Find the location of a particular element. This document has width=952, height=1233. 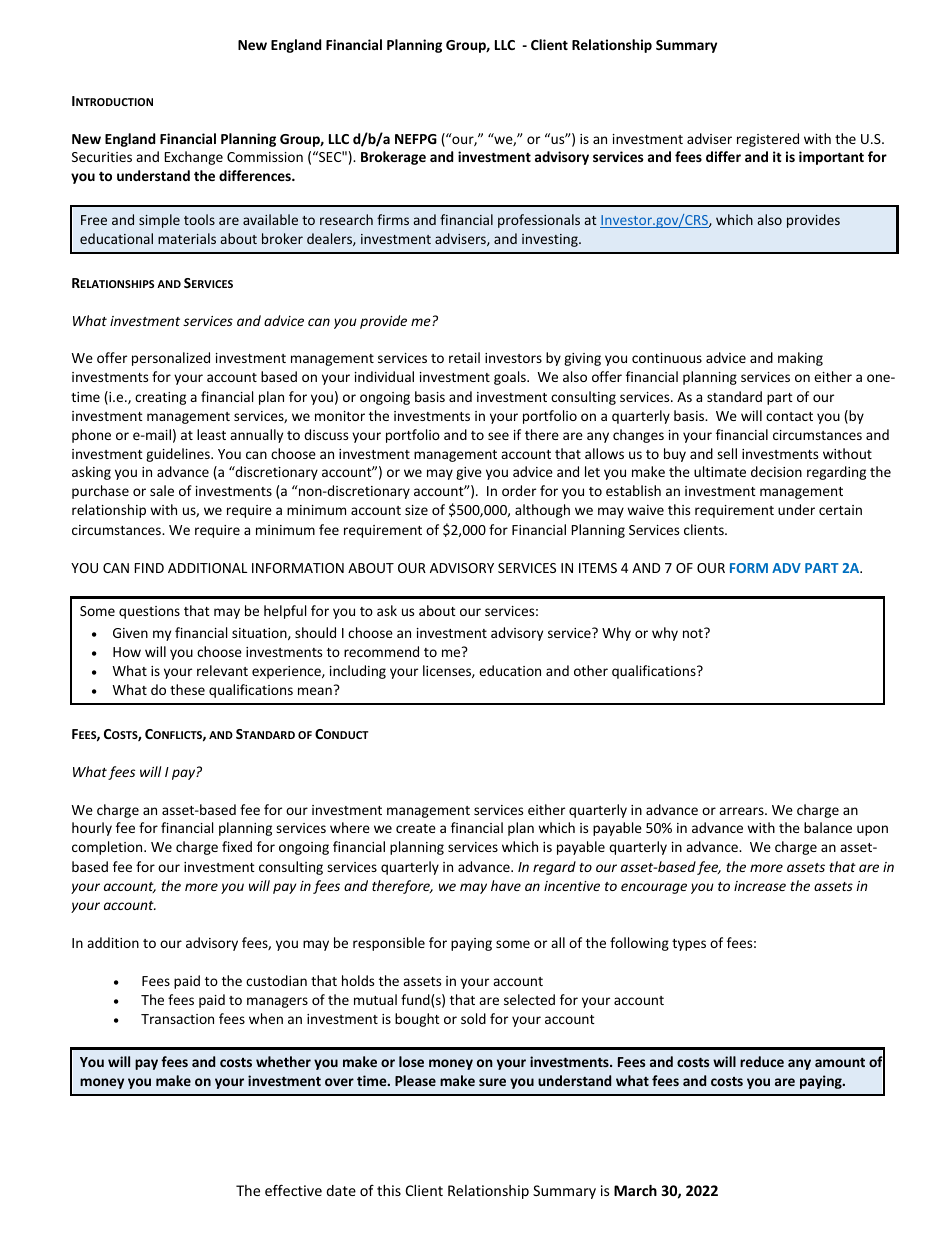

although is located at coordinates (542, 511).
